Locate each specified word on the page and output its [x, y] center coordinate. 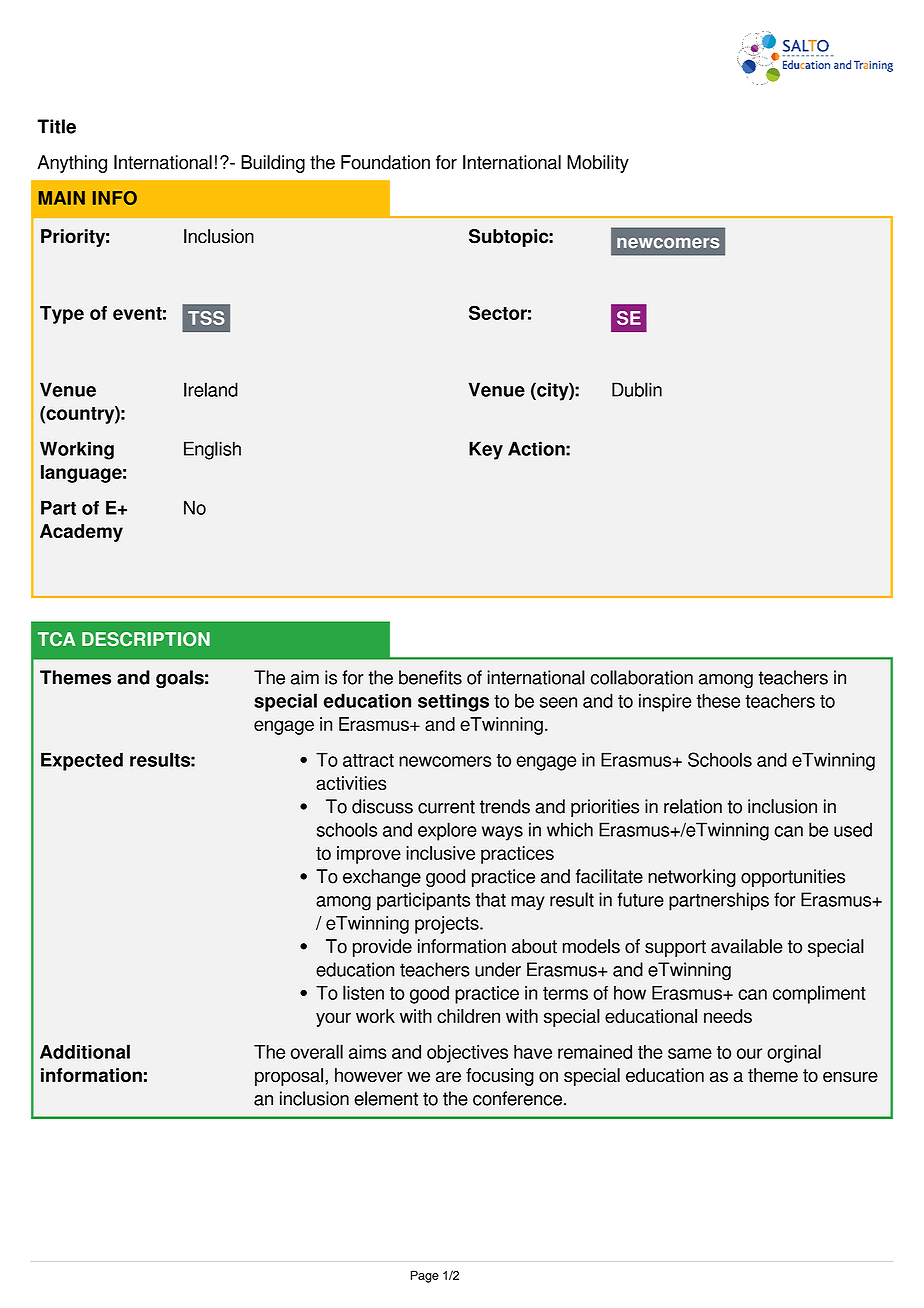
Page [425, 1276]
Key [486, 450]
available [747, 946]
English [212, 450]
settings [453, 702]
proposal [289, 1077]
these [718, 700]
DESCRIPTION [146, 639]
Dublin [637, 389]
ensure [850, 1077]
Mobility [598, 164]
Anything [72, 164]
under [498, 969]
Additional [85, 1051]
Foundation [385, 162]
